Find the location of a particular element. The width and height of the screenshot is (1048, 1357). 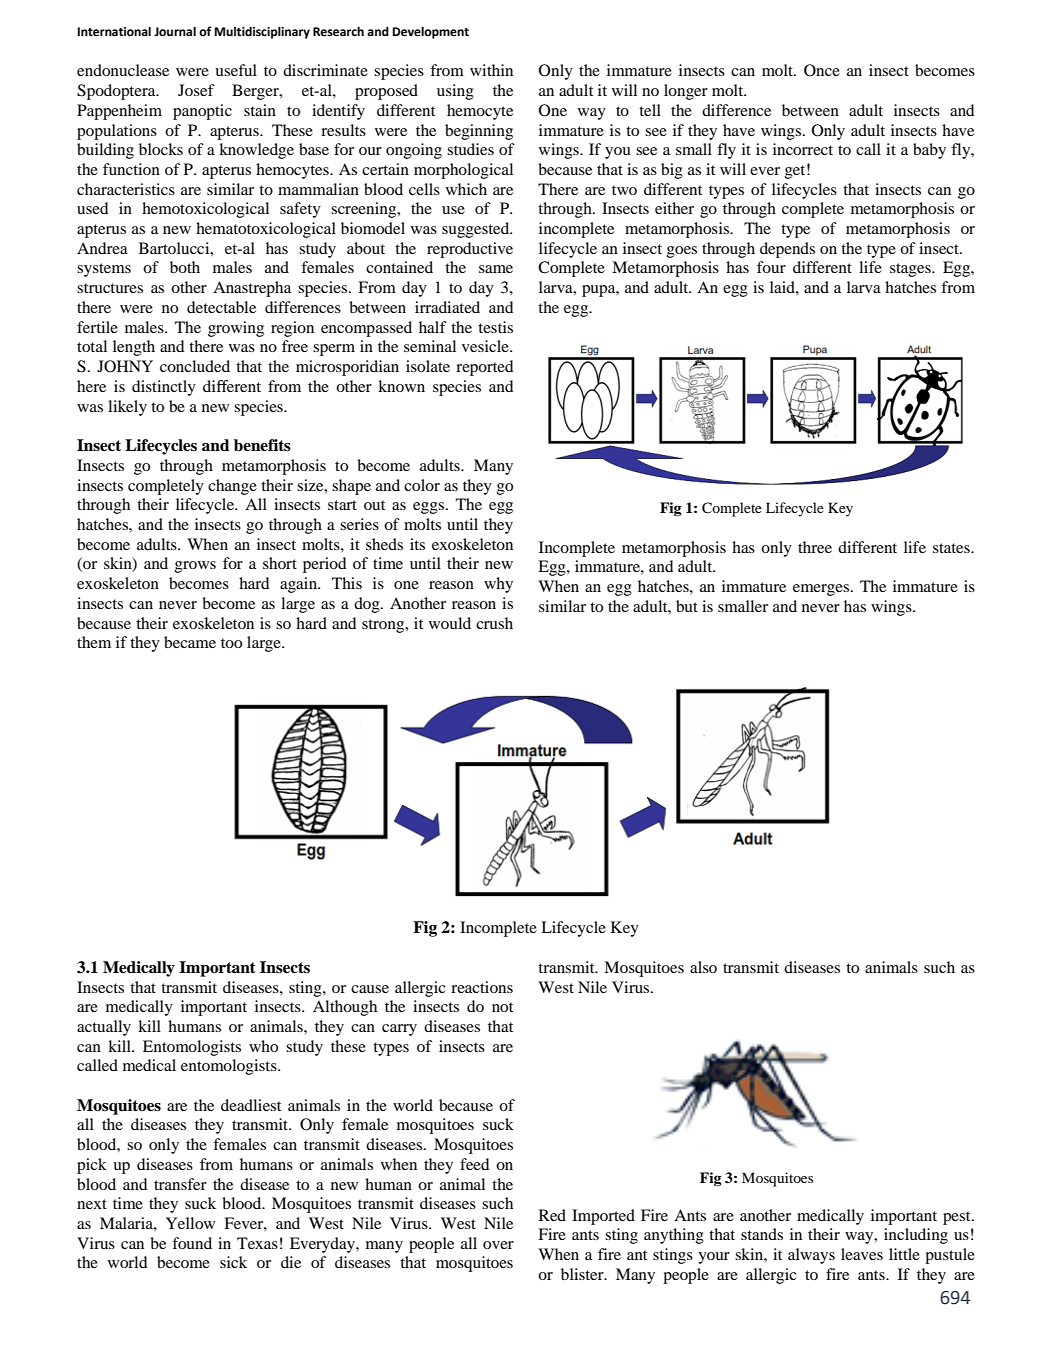

emerges is located at coordinates (822, 590).
